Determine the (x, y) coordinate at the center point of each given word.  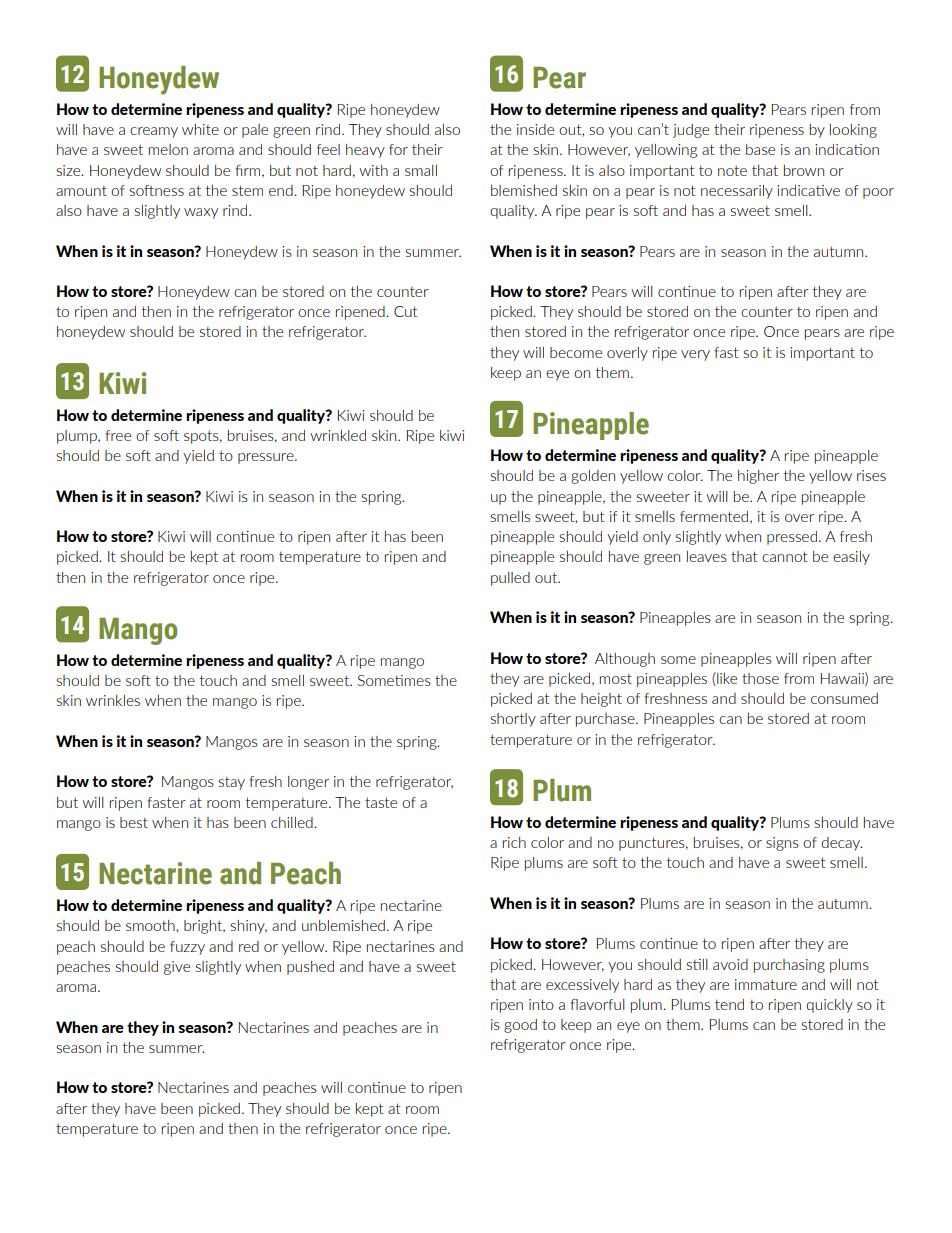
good (520, 1026)
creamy (154, 132)
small (421, 170)
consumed (844, 698)
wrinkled (338, 435)
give (177, 968)
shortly (513, 720)
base (760, 149)
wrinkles (113, 700)
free (118, 435)
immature (766, 984)
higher (758, 477)
